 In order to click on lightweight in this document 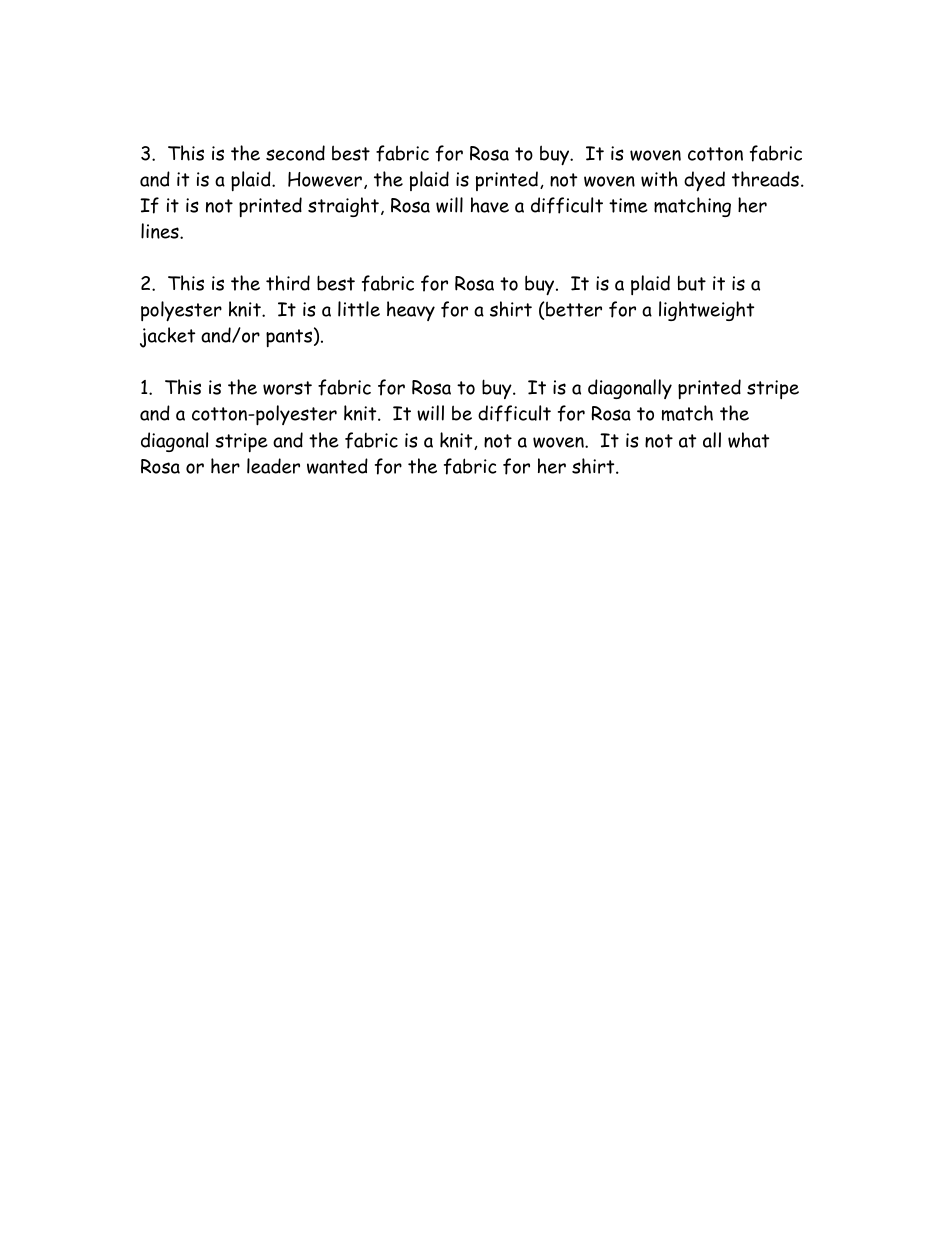, I will do `click(706, 311)`.
